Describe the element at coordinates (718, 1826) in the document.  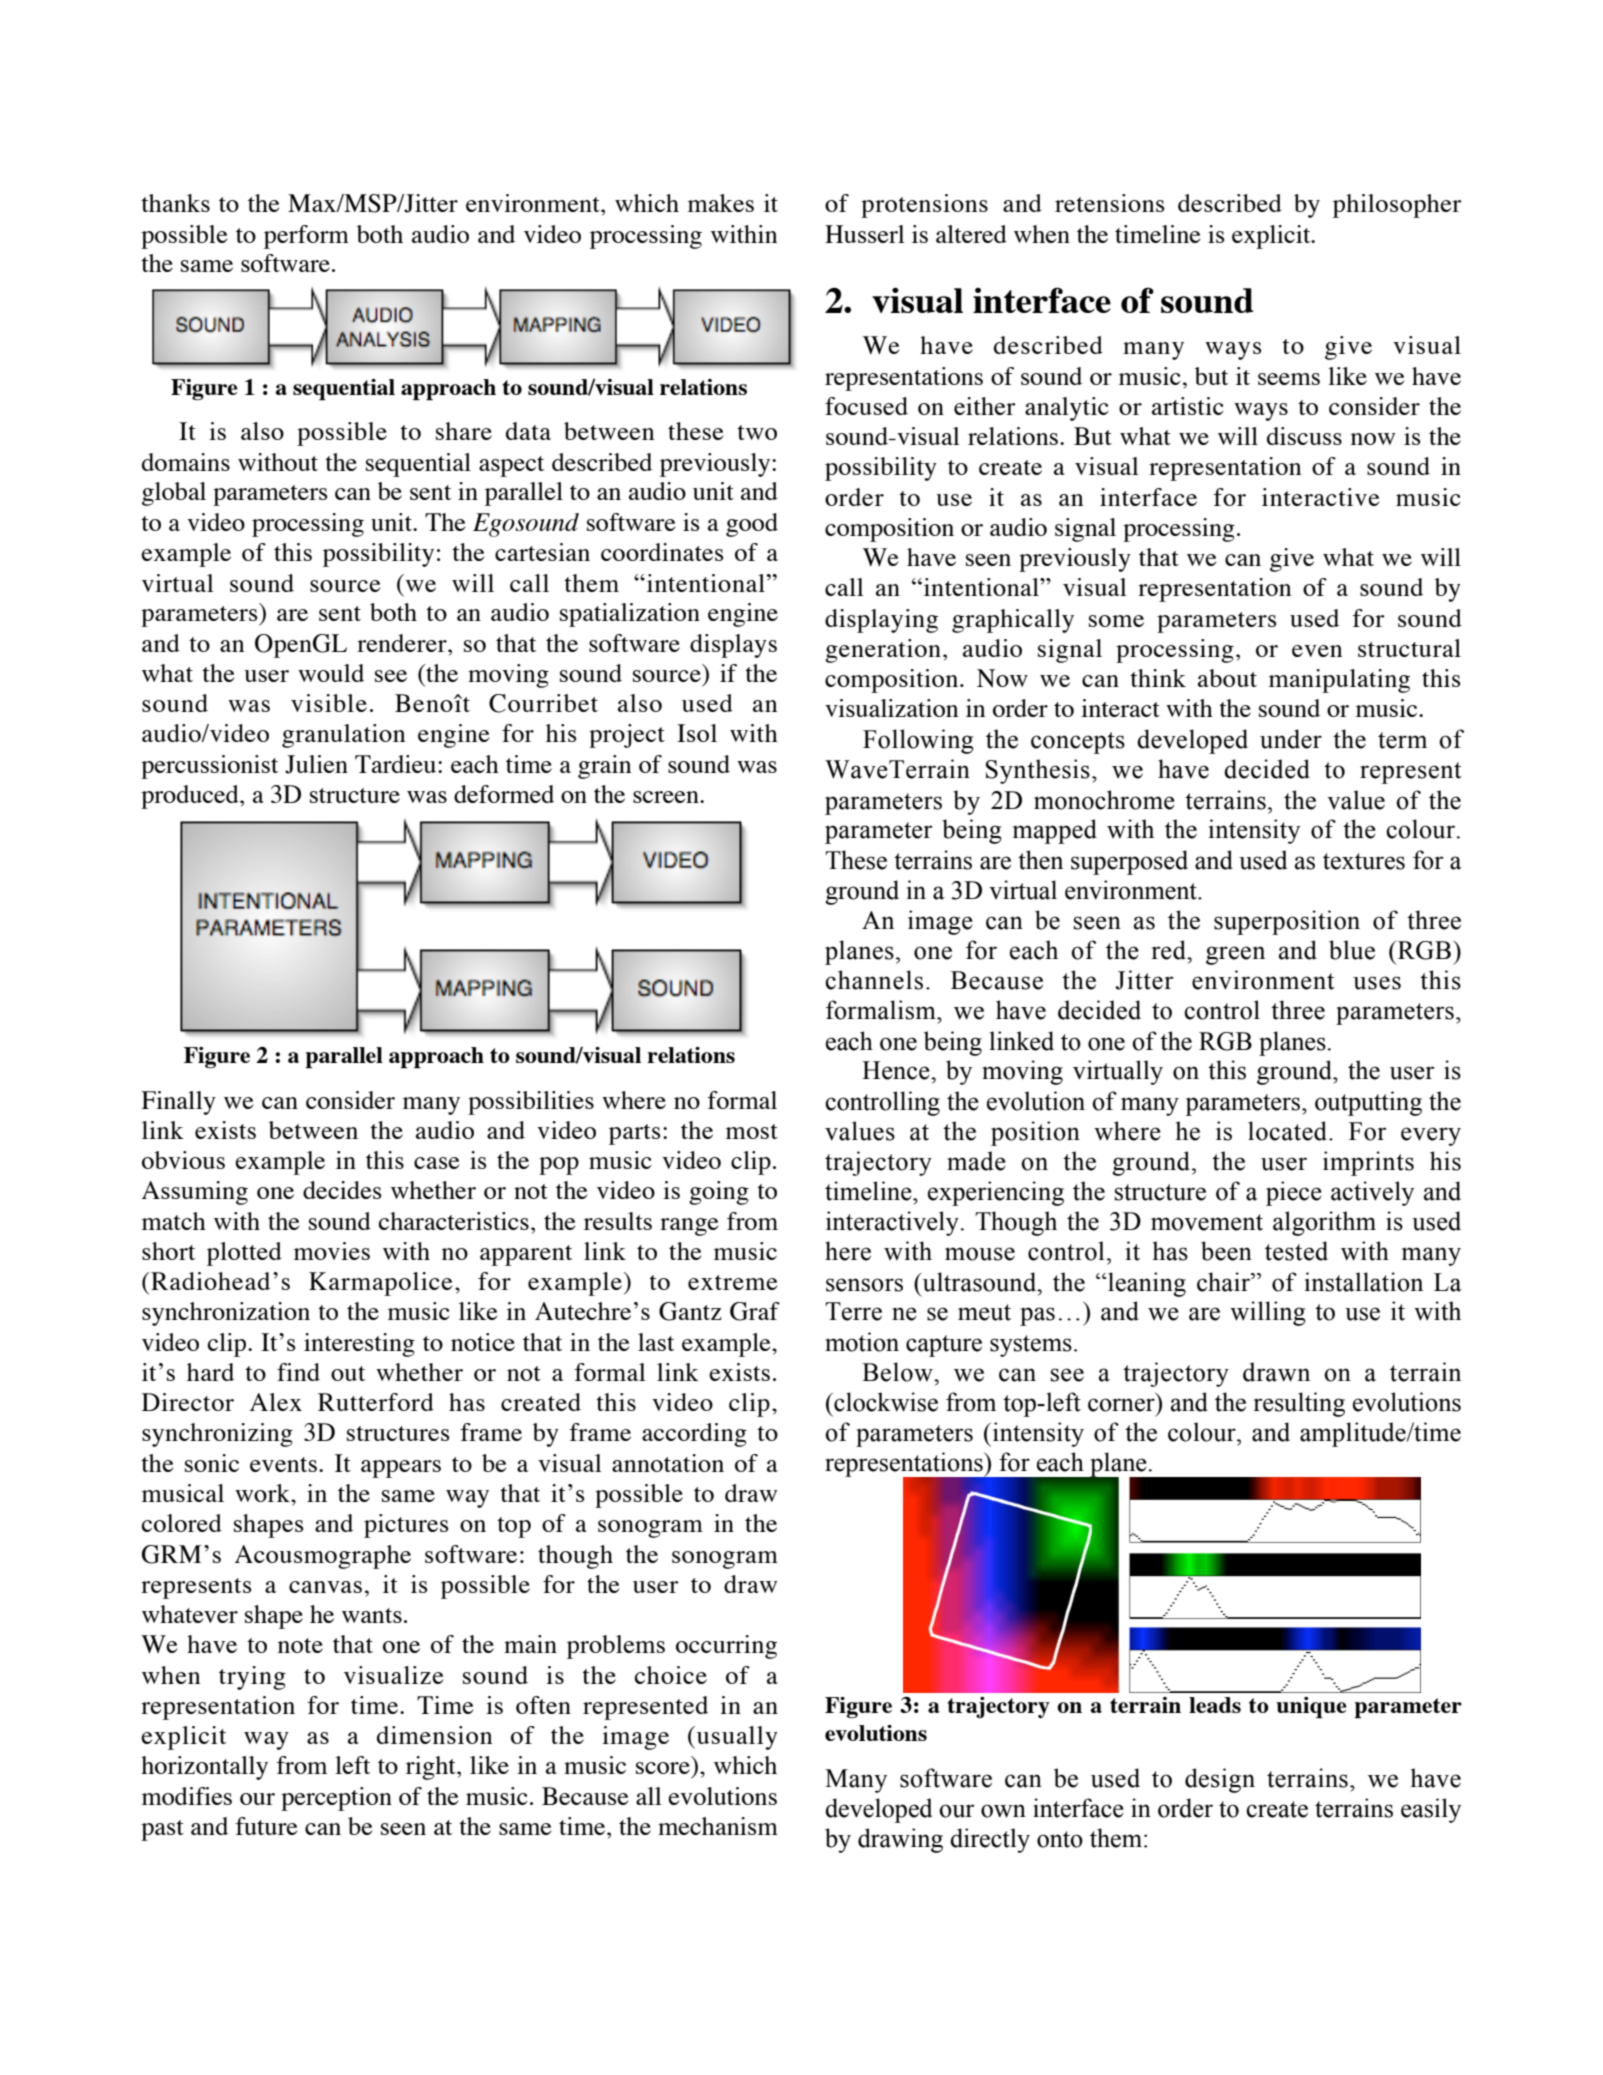
I see `mechanism` at that location.
